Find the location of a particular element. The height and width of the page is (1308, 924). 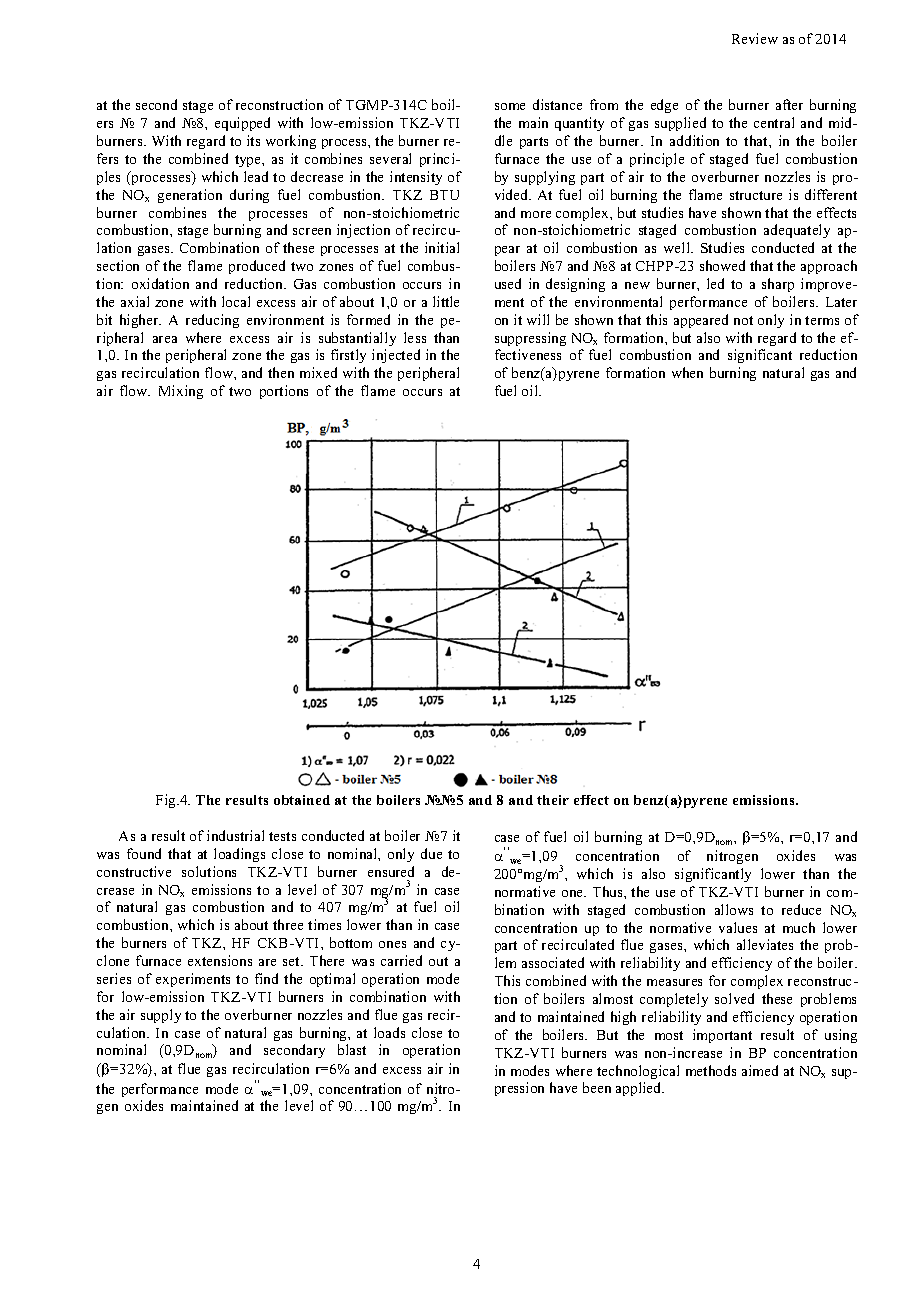

equipped is located at coordinates (242, 124).
